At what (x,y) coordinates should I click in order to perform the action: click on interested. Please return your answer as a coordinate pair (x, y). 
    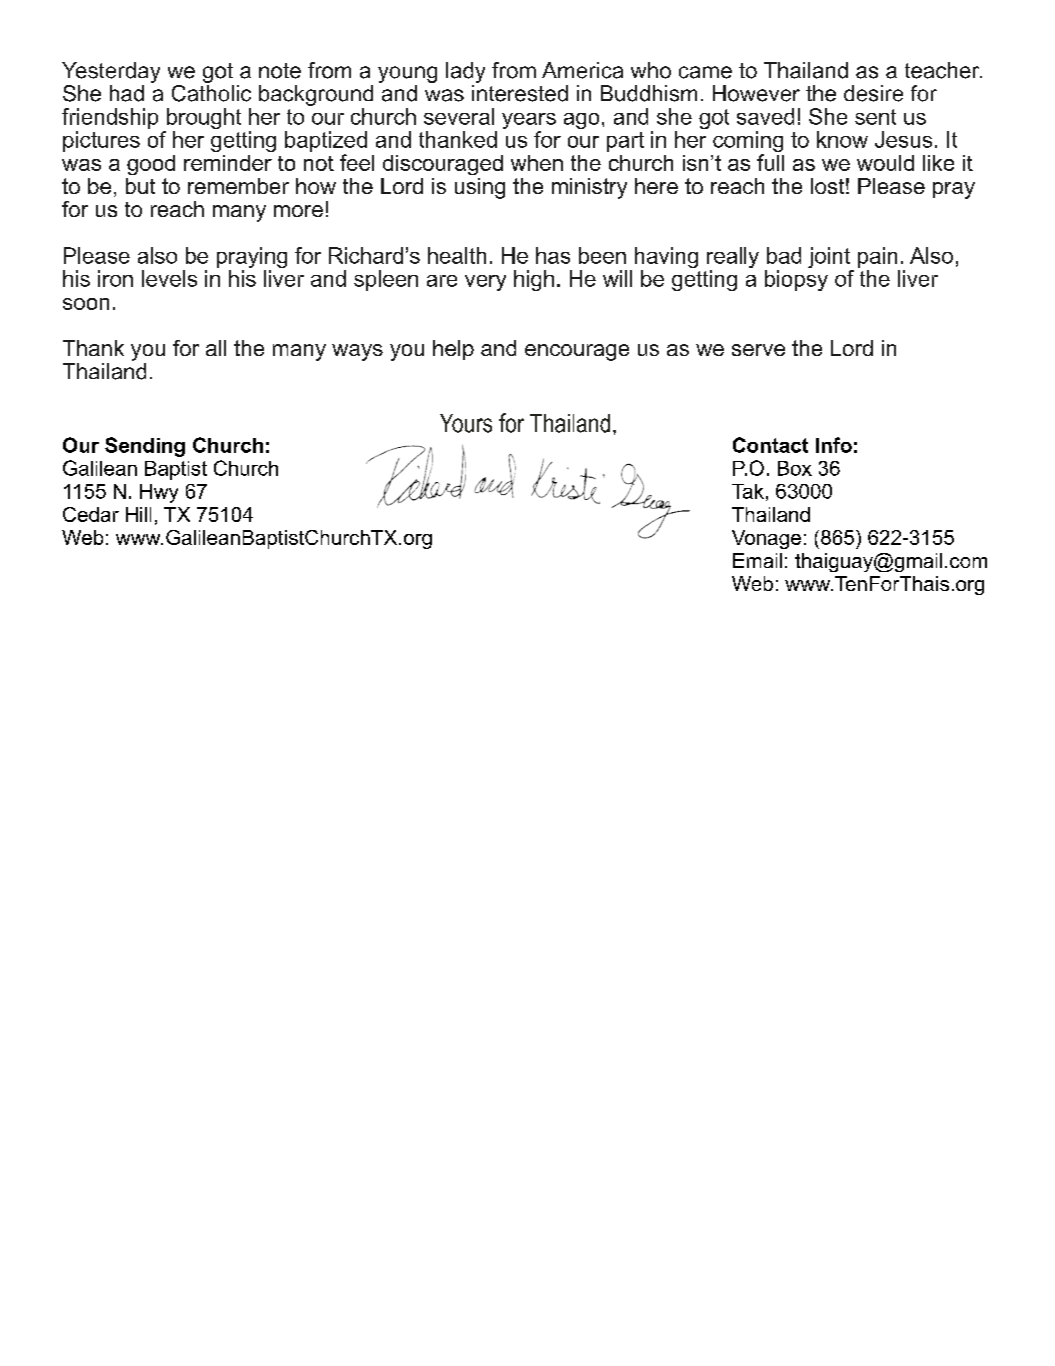
    Looking at the image, I should click on (520, 93).
